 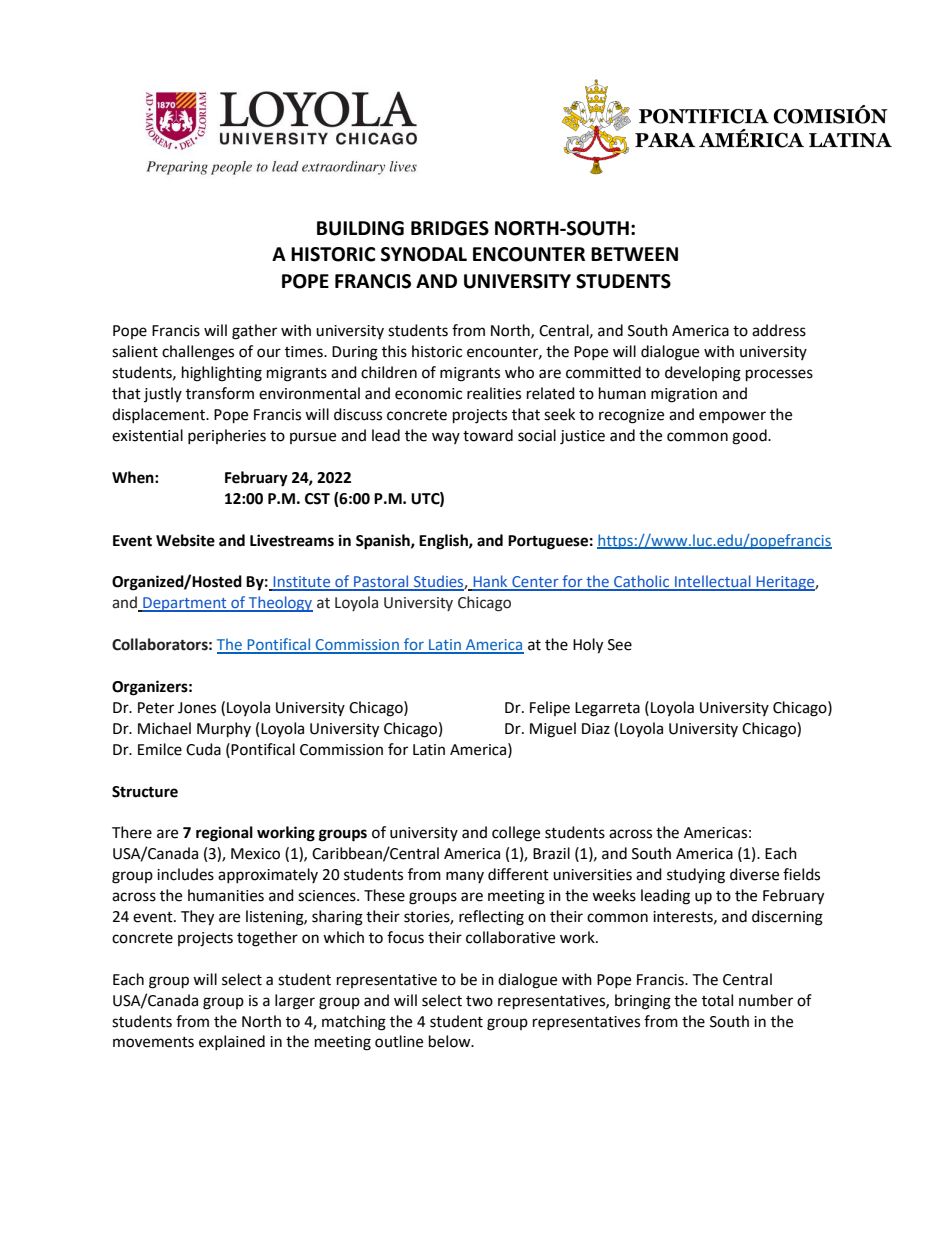 What do you see at coordinates (446, 438) in the image?
I see `way` at bounding box center [446, 438].
